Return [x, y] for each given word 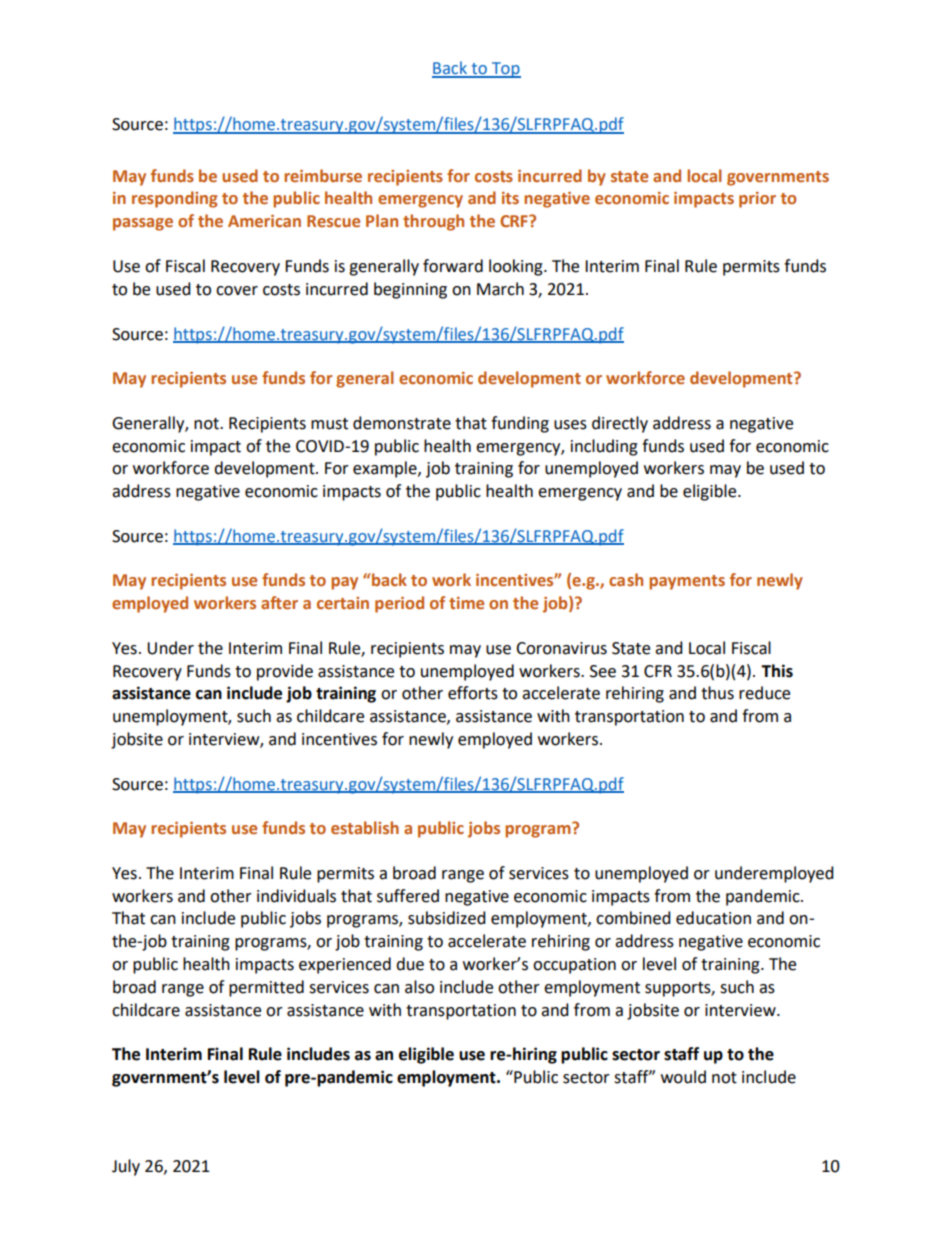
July [126, 1167]
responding [175, 199]
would [683, 1077]
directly [620, 424]
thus [717, 693]
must [329, 424]
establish [365, 827]
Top [505, 70]
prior [757, 200]
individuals [296, 896]
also [419, 987]
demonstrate [402, 423]
